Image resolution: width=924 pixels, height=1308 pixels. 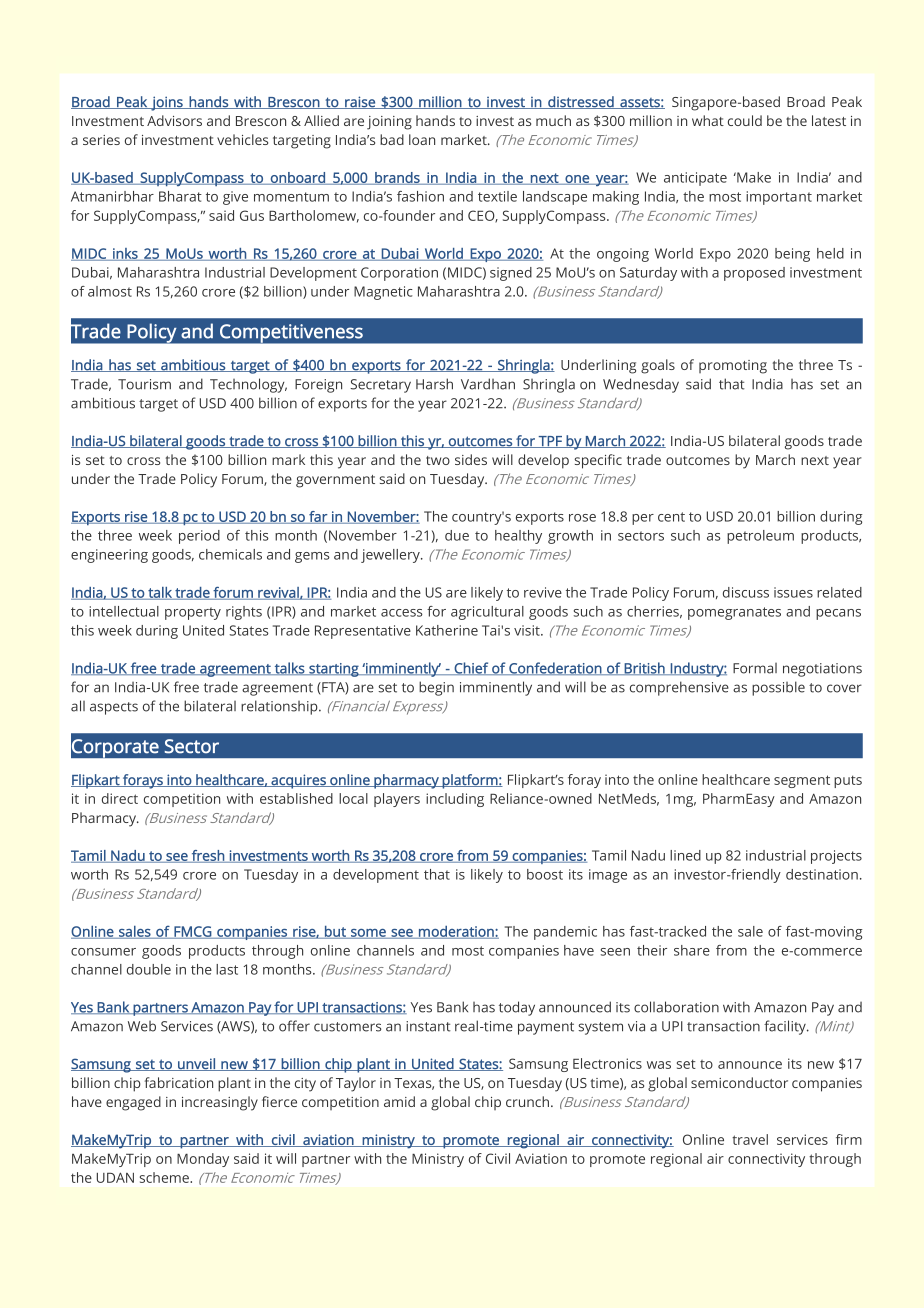 What do you see at coordinates (203, 1160) in the document?
I see `Monday` at bounding box center [203, 1160].
